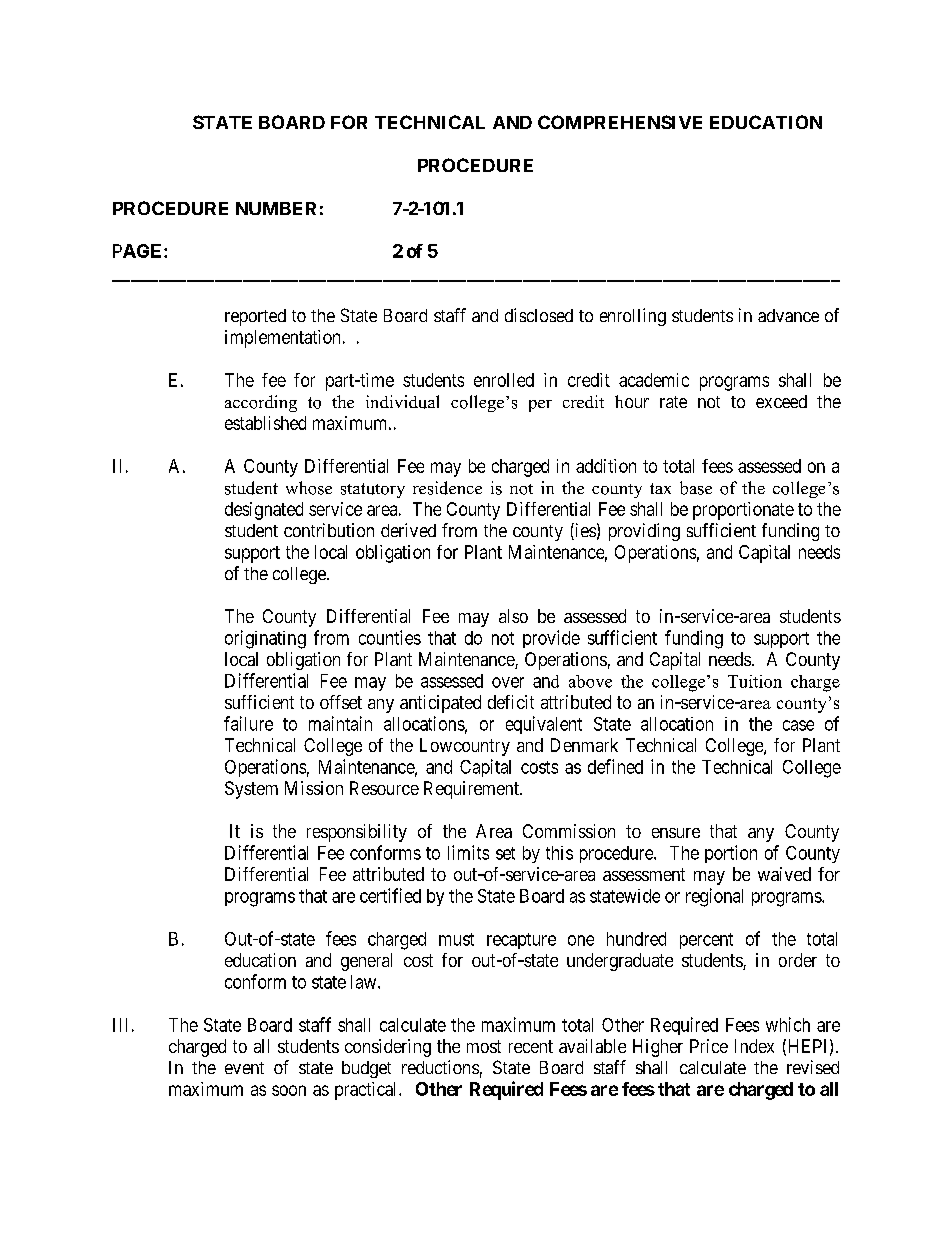 The image size is (952, 1233). What do you see at coordinates (276, 208) in the page?
I see `NUMBER` at bounding box center [276, 208].
